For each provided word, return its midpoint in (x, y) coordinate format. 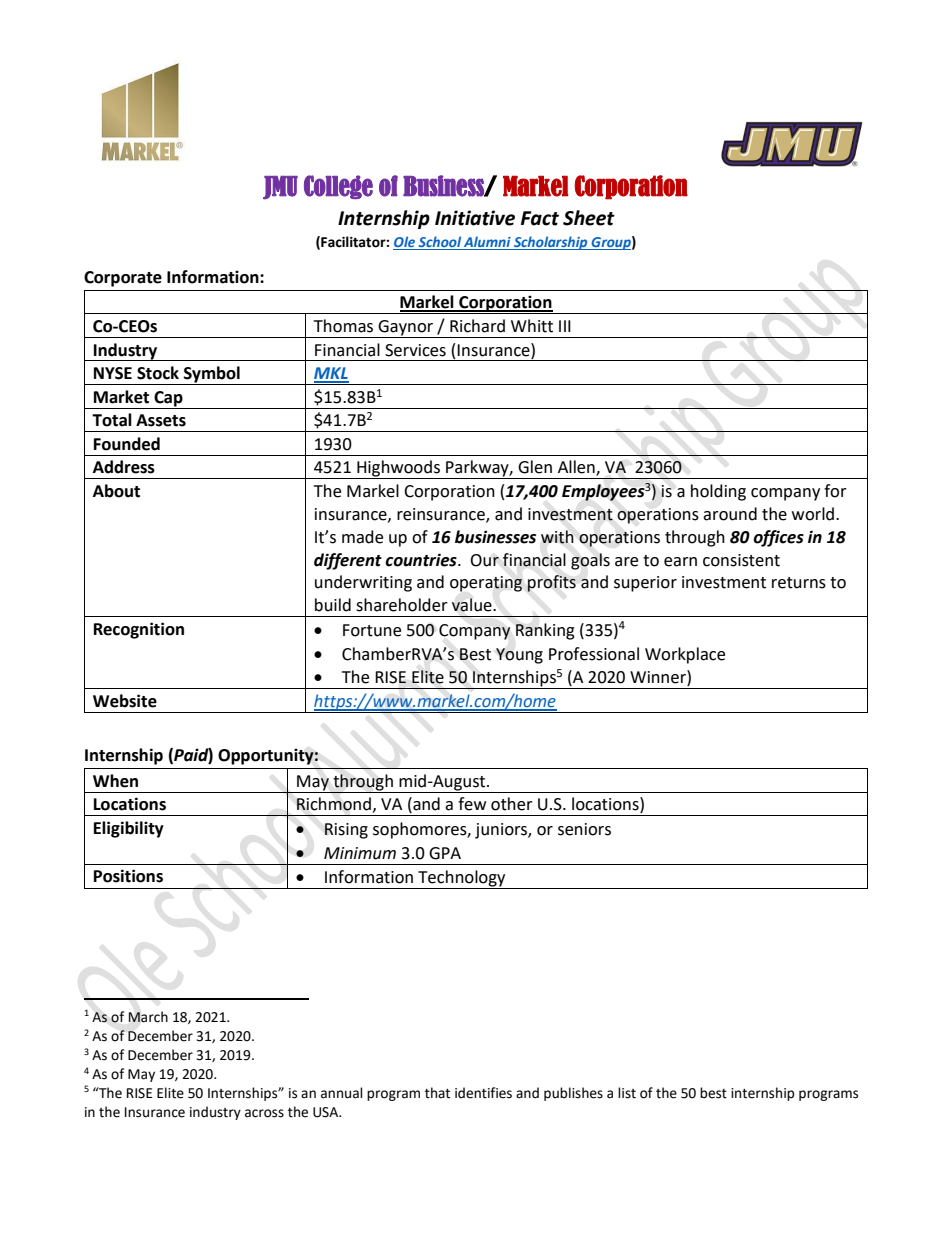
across (264, 1113)
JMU (280, 188)
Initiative (475, 218)
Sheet (589, 218)
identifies (483, 1093)
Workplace (685, 655)
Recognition (139, 630)
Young (519, 656)
